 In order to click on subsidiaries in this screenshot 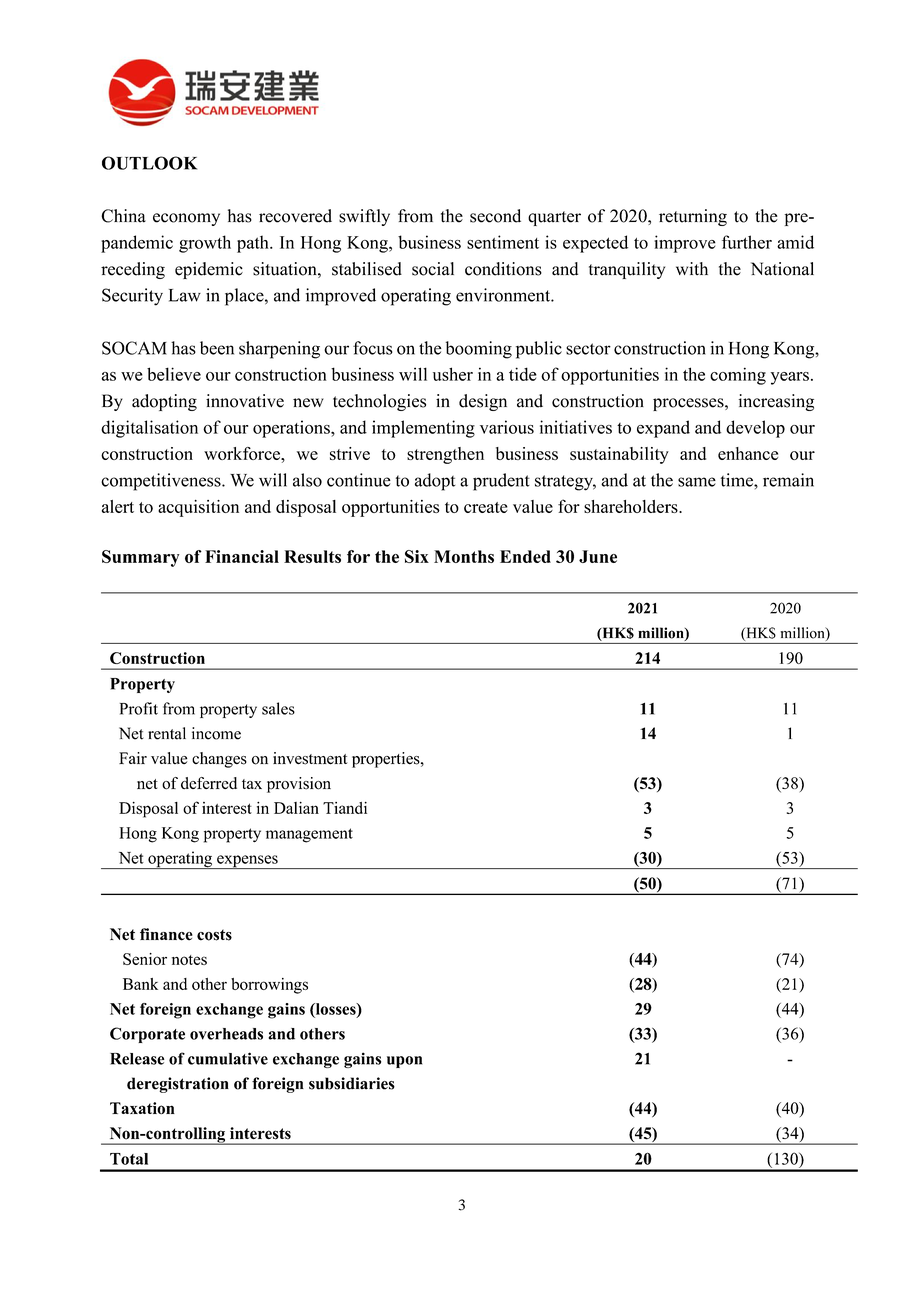, I will do `click(352, 1083)`.
